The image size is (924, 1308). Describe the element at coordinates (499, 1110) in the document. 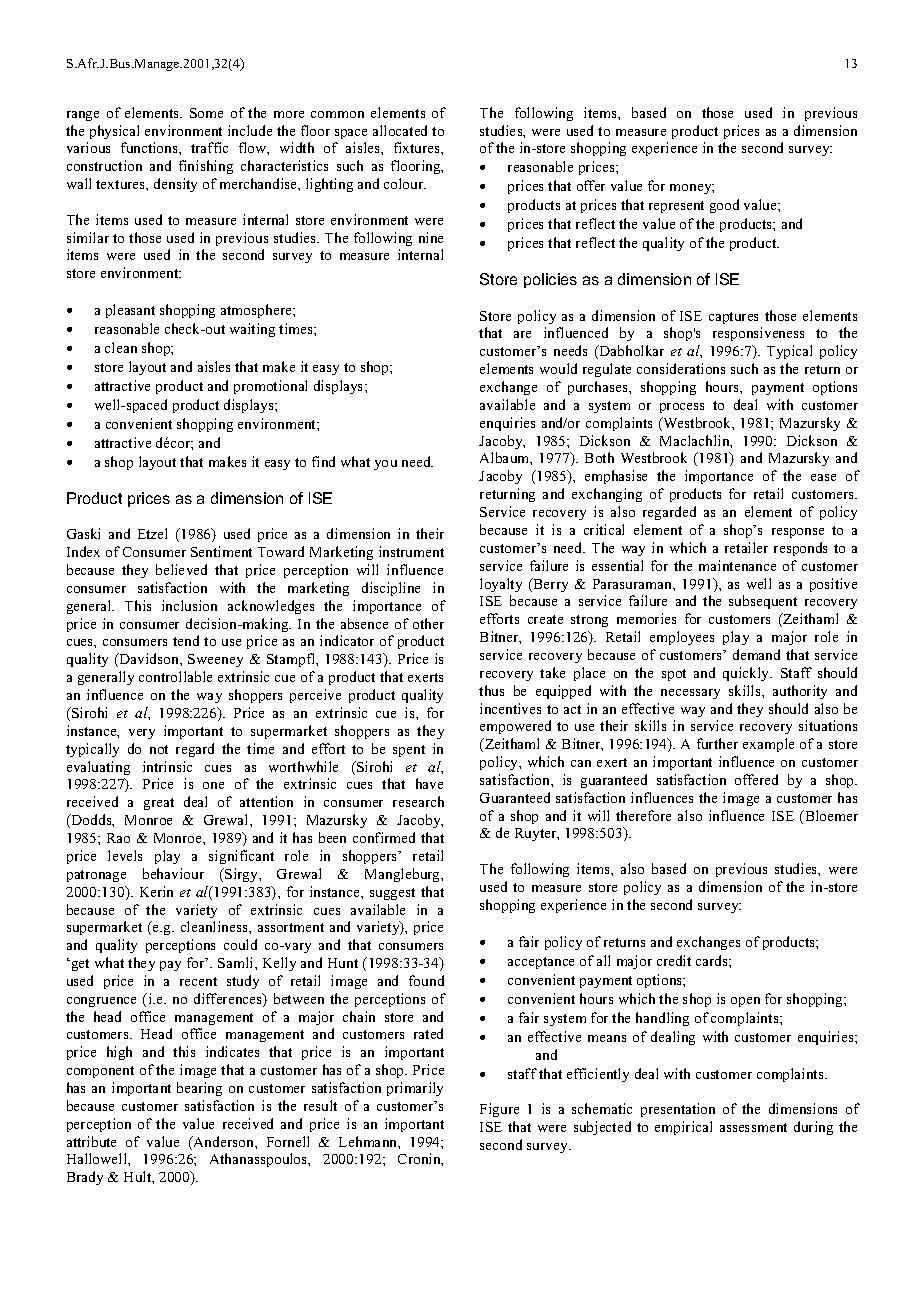

I see `Figure` at that location.
